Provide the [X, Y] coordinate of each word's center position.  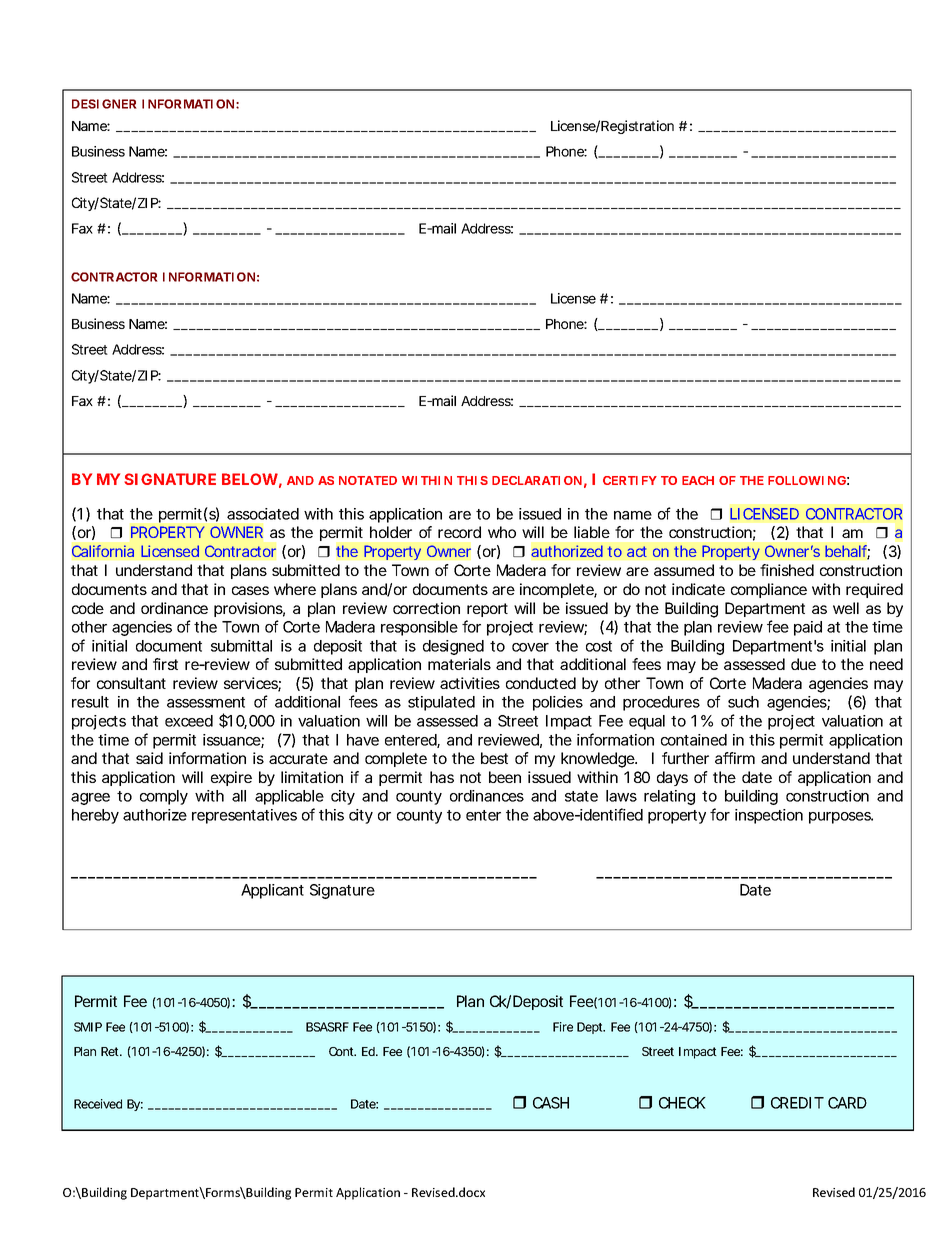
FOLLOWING [807, 480]
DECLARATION [537, 480]
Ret [111, 1051]
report [487, 610]
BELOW [250, 479]
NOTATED [368, 480]
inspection [769, 816]
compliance [769, 590]
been [505, 777]
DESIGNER [104, 104]
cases [250, 590]
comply [164, 797]
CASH [551, 1103]
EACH [698, 480]
